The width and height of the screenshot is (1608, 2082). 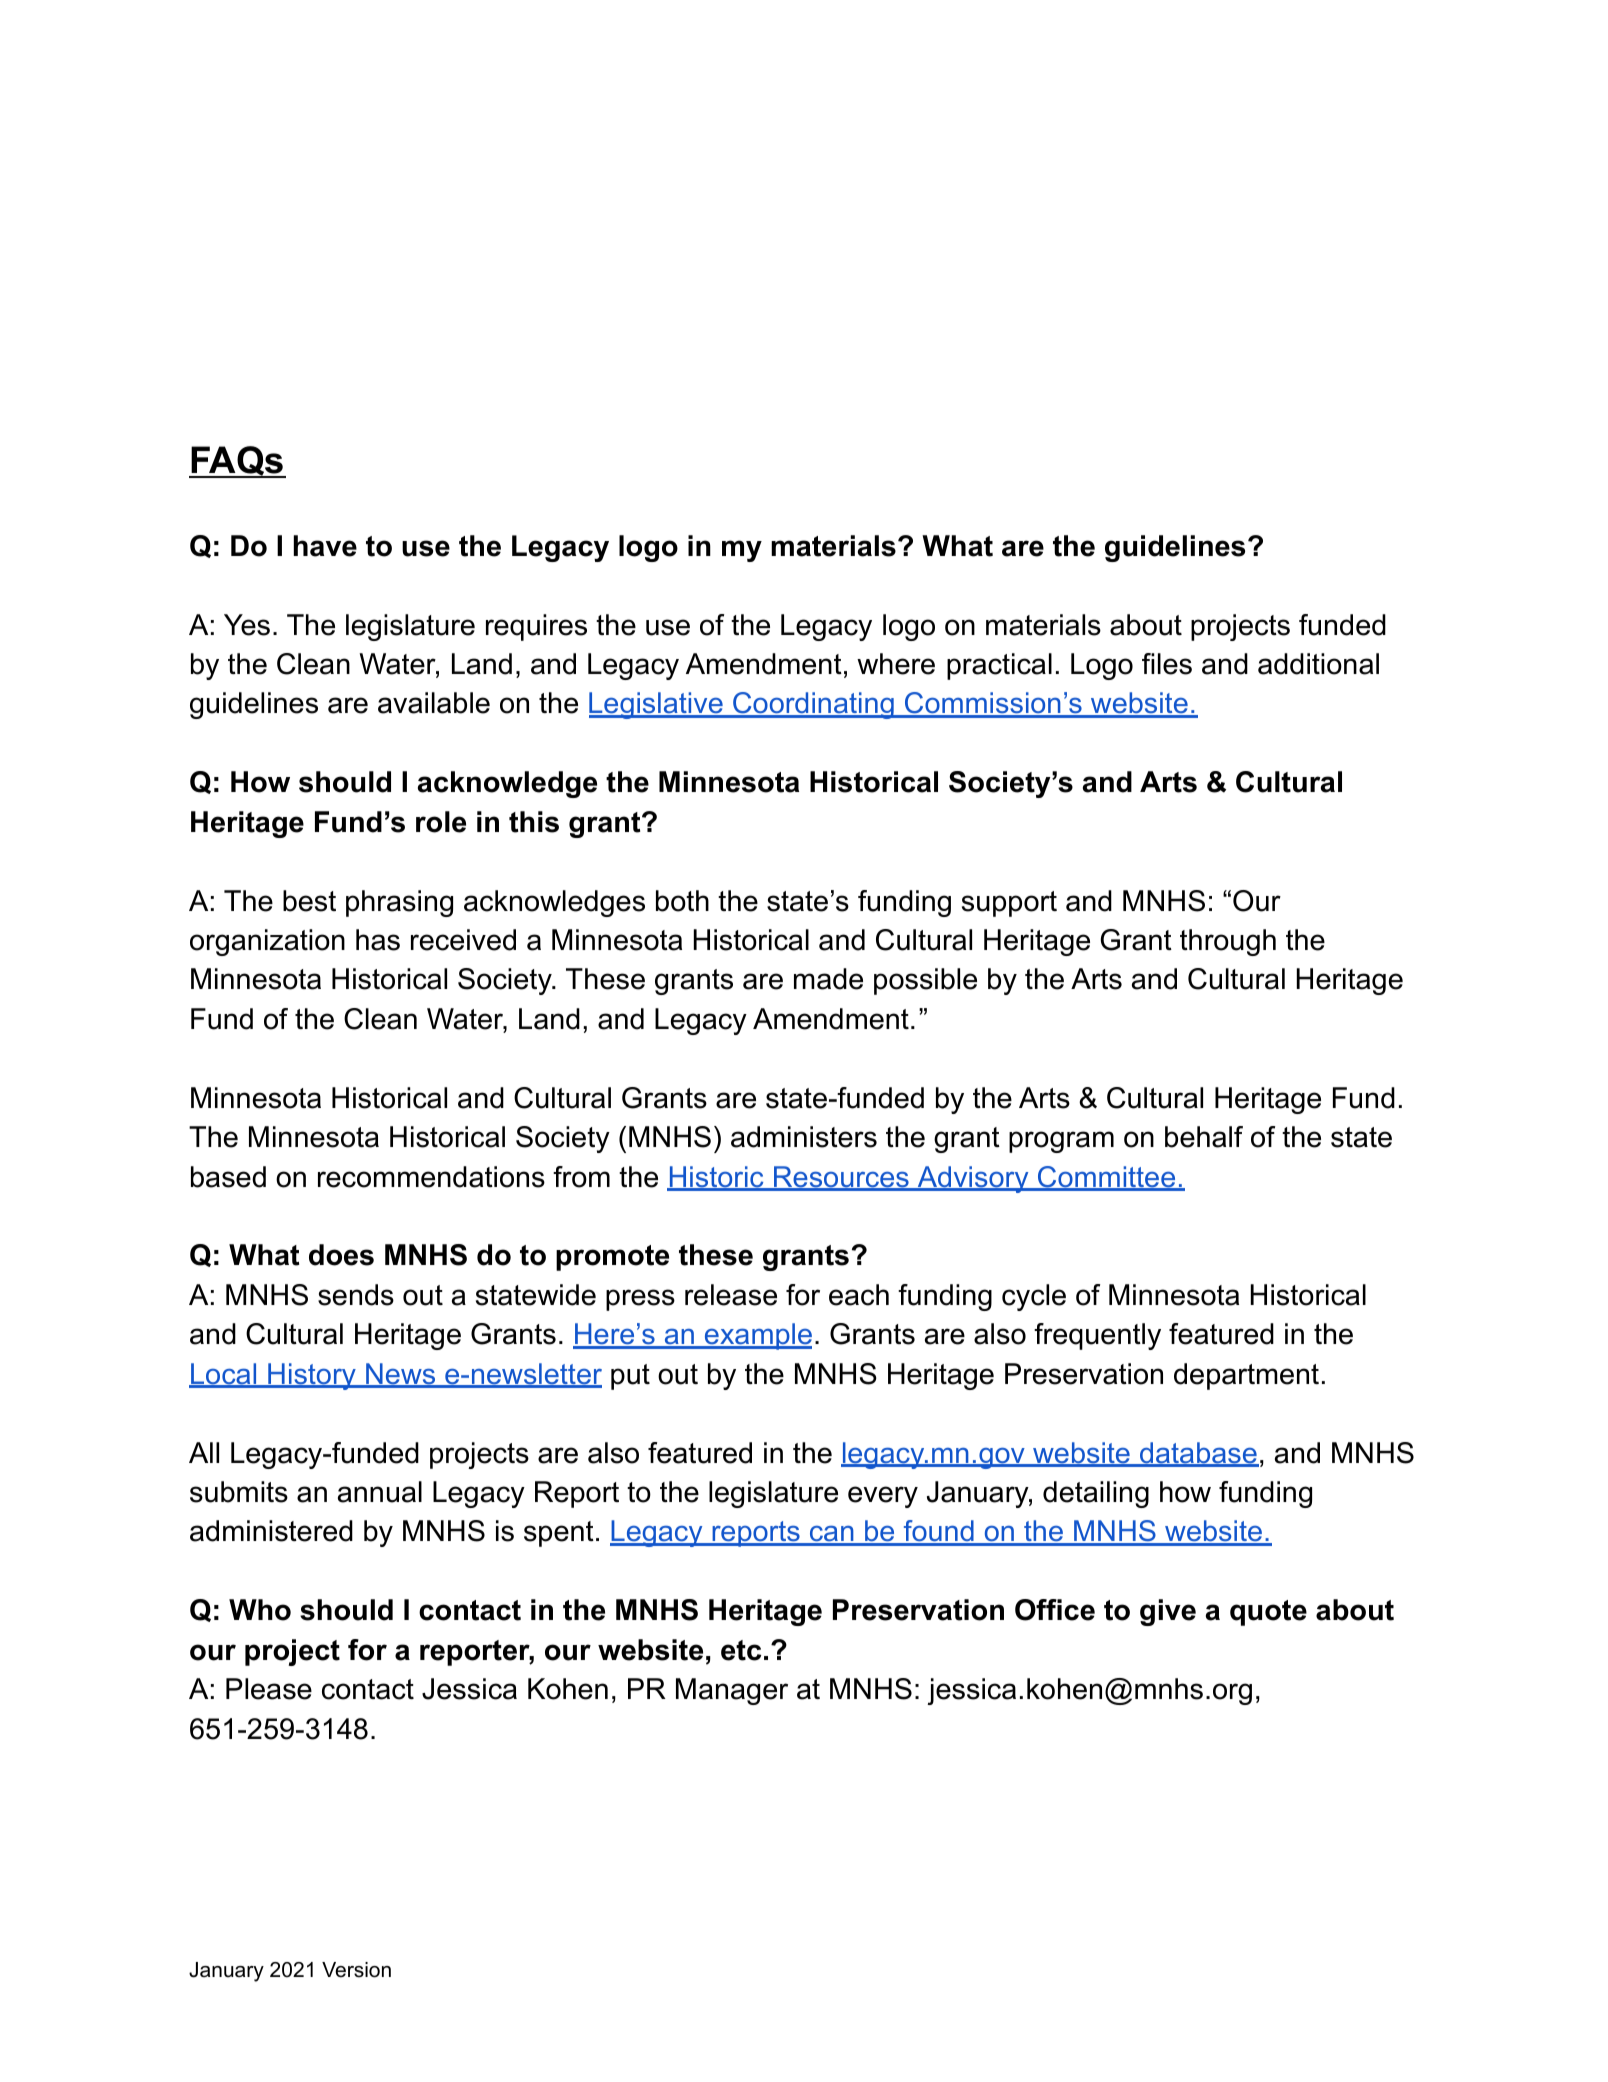 I want to click on Coordinating, so click(x=813, y=705).
